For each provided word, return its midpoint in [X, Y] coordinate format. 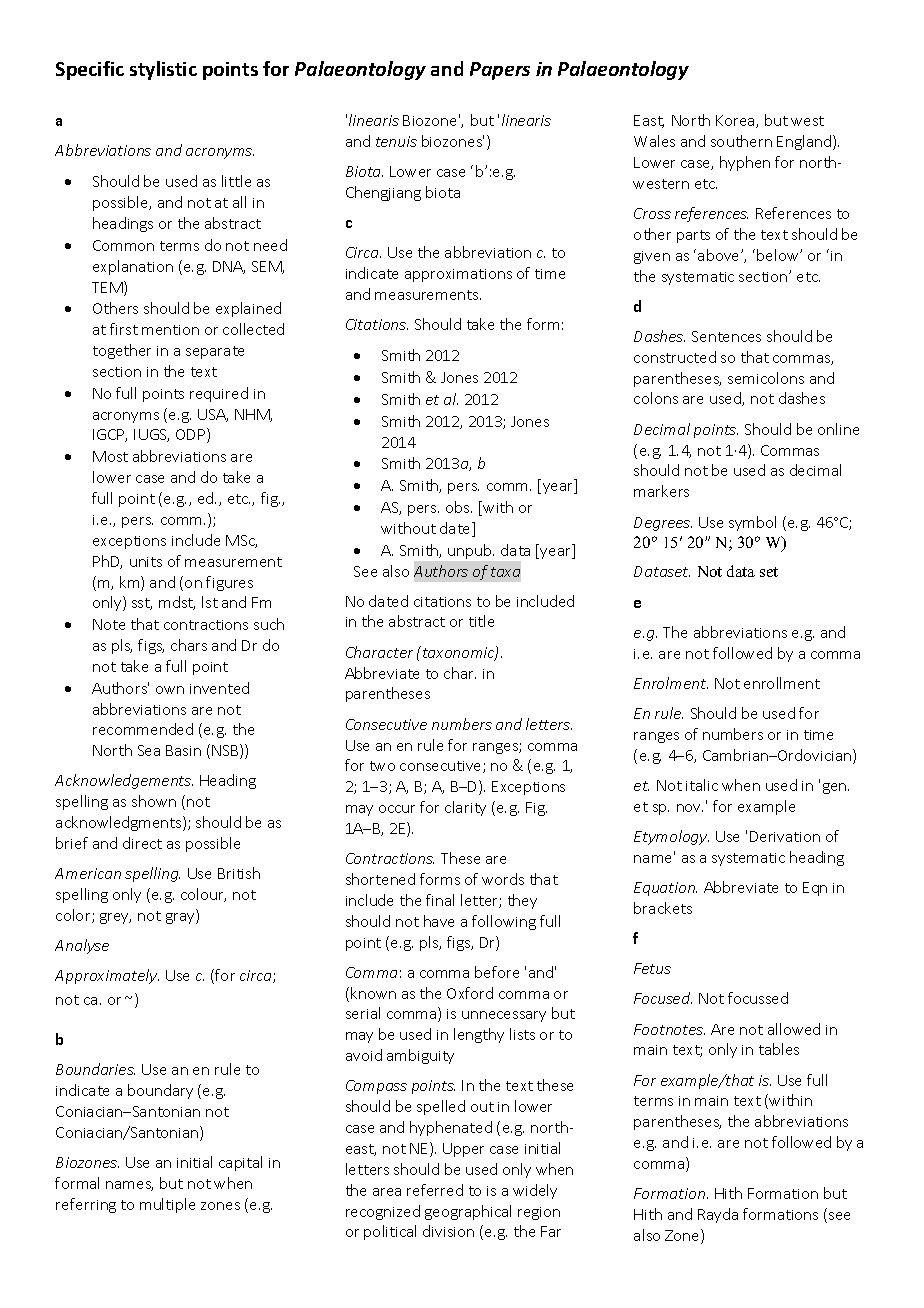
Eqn [815, 889]
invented [219, 688]
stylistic [163, 70]
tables [779, 1049]
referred [435, 1190]
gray [181, 918]
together [122, 351]
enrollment [782, 683]
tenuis [396, 141]
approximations [458, 275]
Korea [736, 121]
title [481, 621]
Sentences [726, 336]
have [439, 921]
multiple [167, 1205]
